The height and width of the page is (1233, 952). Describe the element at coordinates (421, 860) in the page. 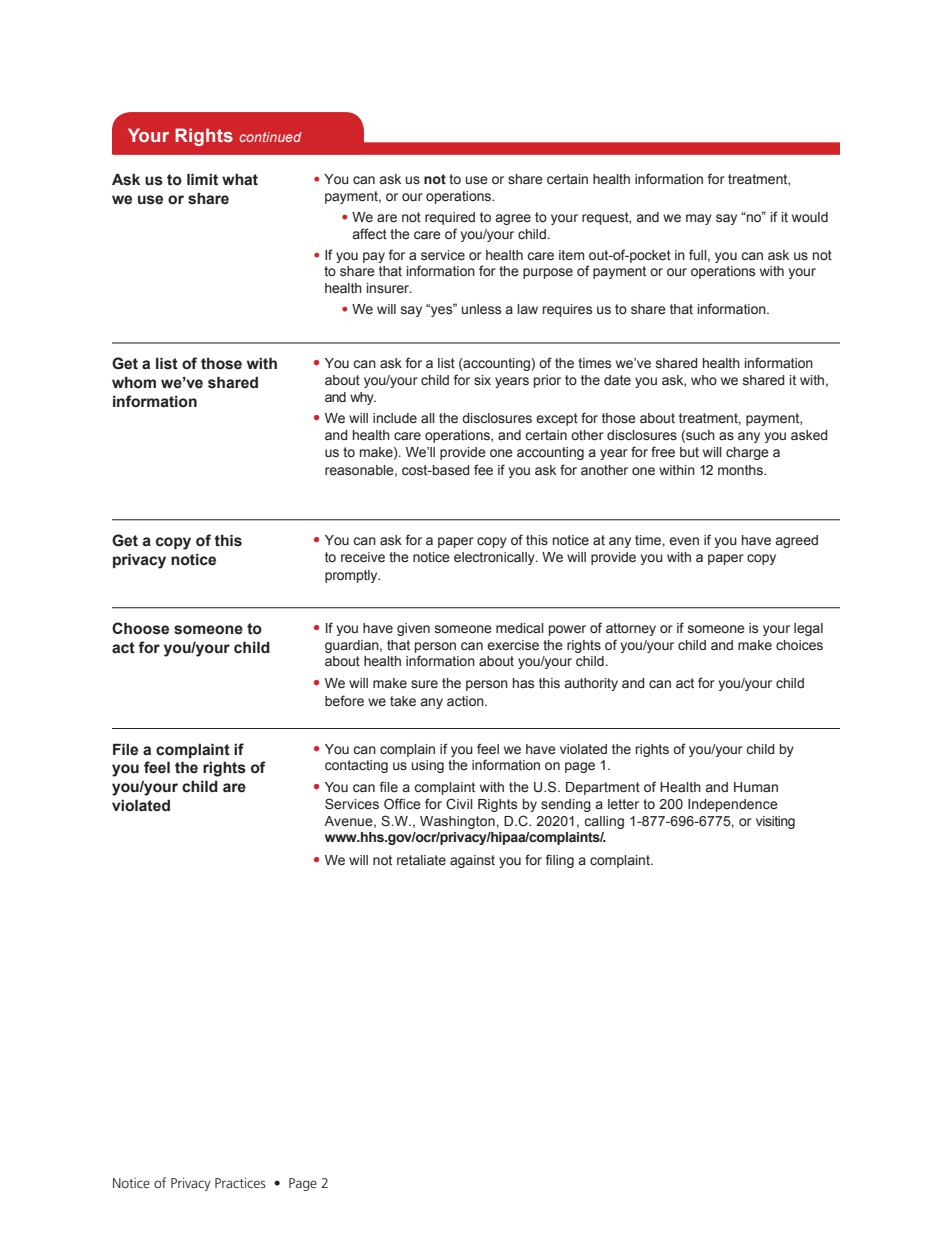

I see `retaliate` at that location.
